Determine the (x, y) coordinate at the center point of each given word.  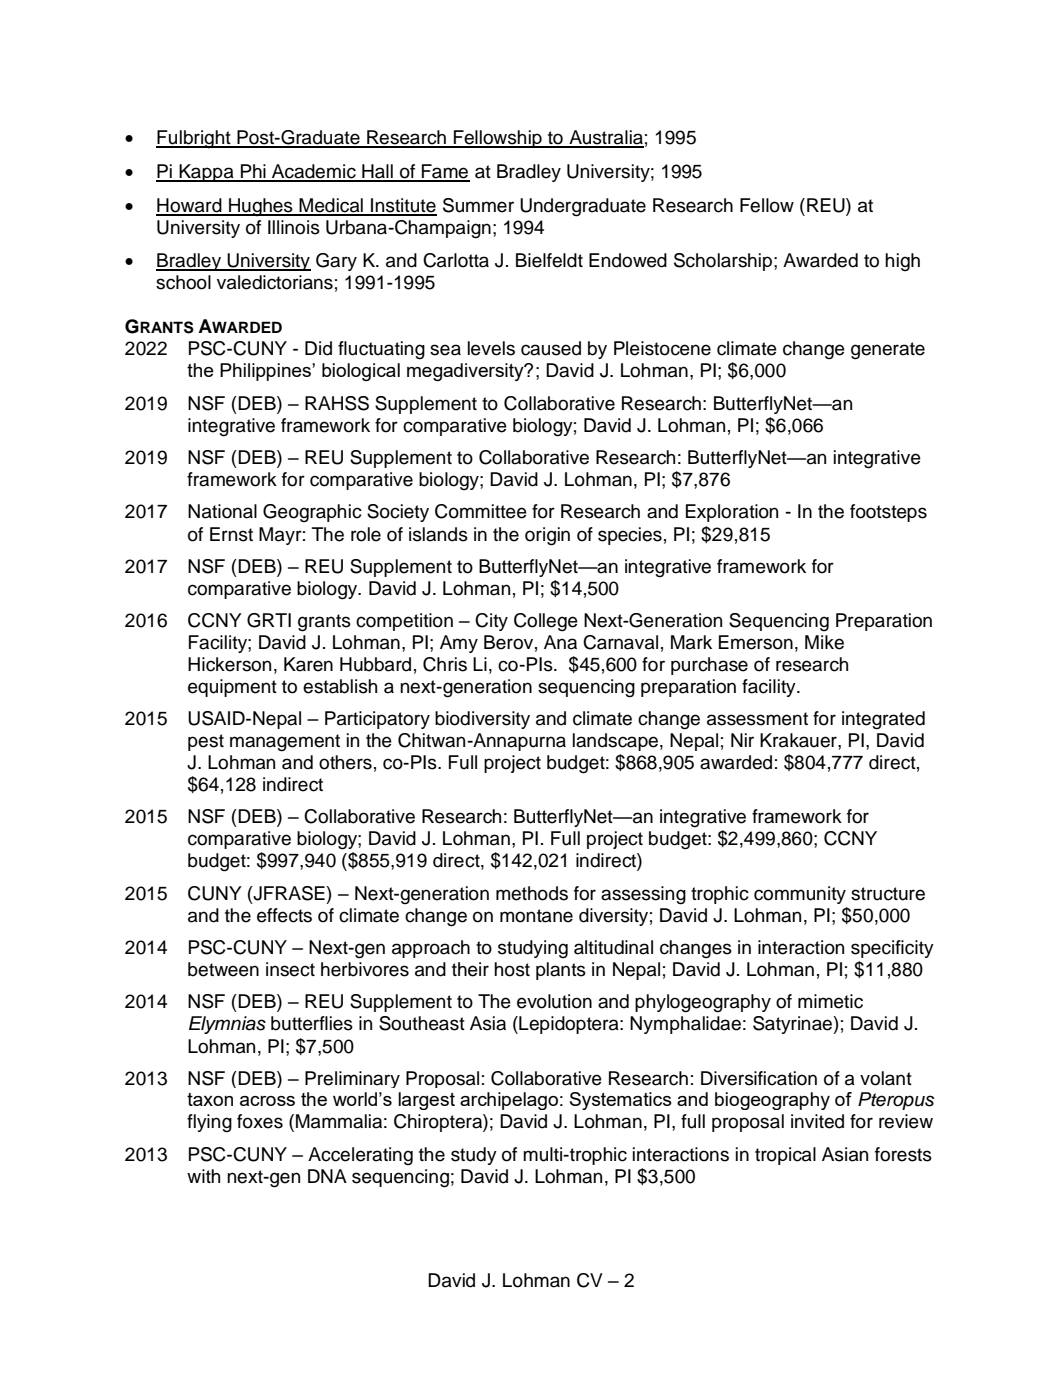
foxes (260, 1121)
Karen (308, 664)
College (546, 622)
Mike (824, 642)
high (902, 262)
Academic (314, 172)
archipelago (509, 1101)
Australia (605, 138)
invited (817, 1121)
